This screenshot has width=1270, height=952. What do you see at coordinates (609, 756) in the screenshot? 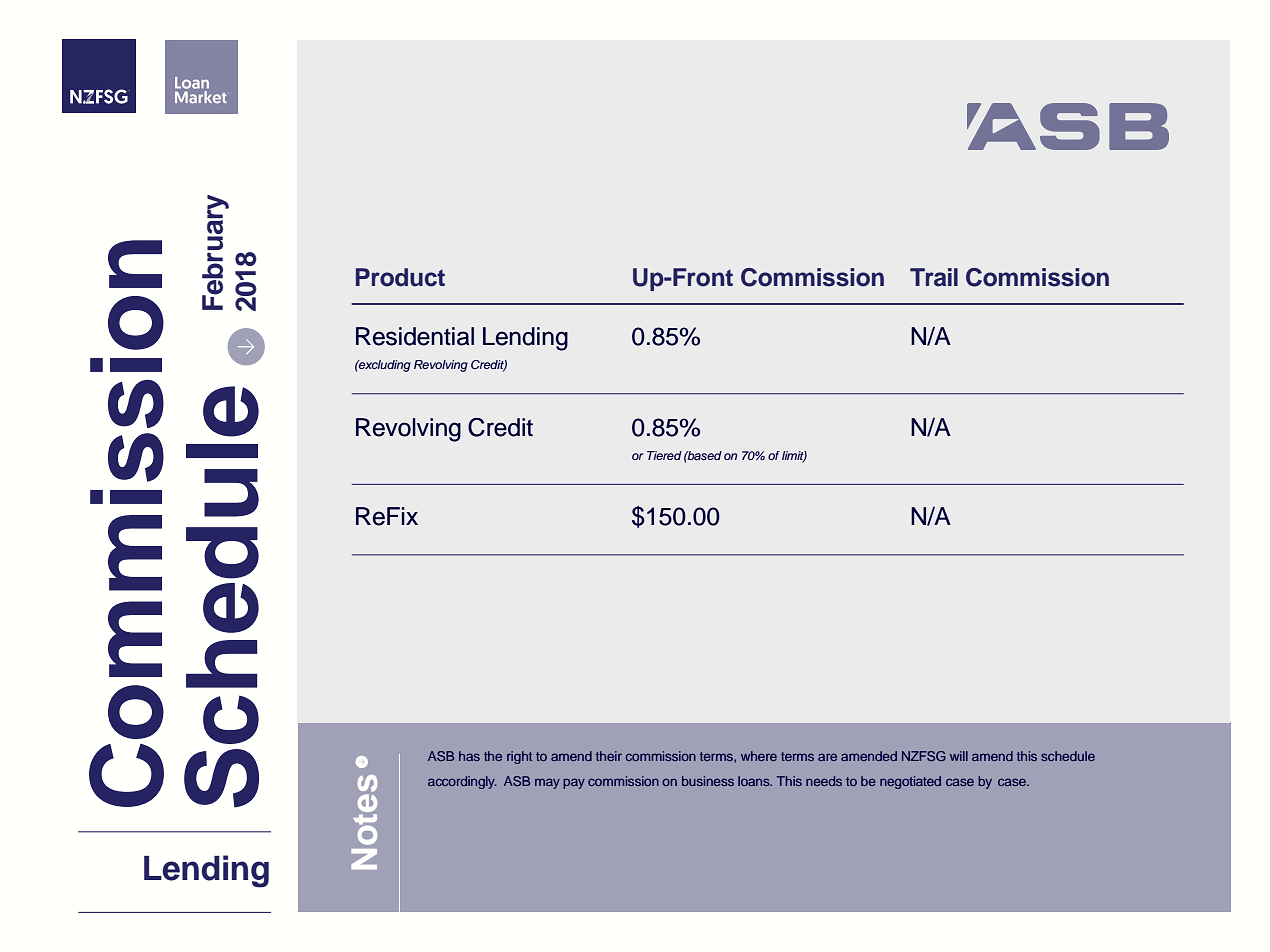
I see `their` at bounding box center [609, 756].
